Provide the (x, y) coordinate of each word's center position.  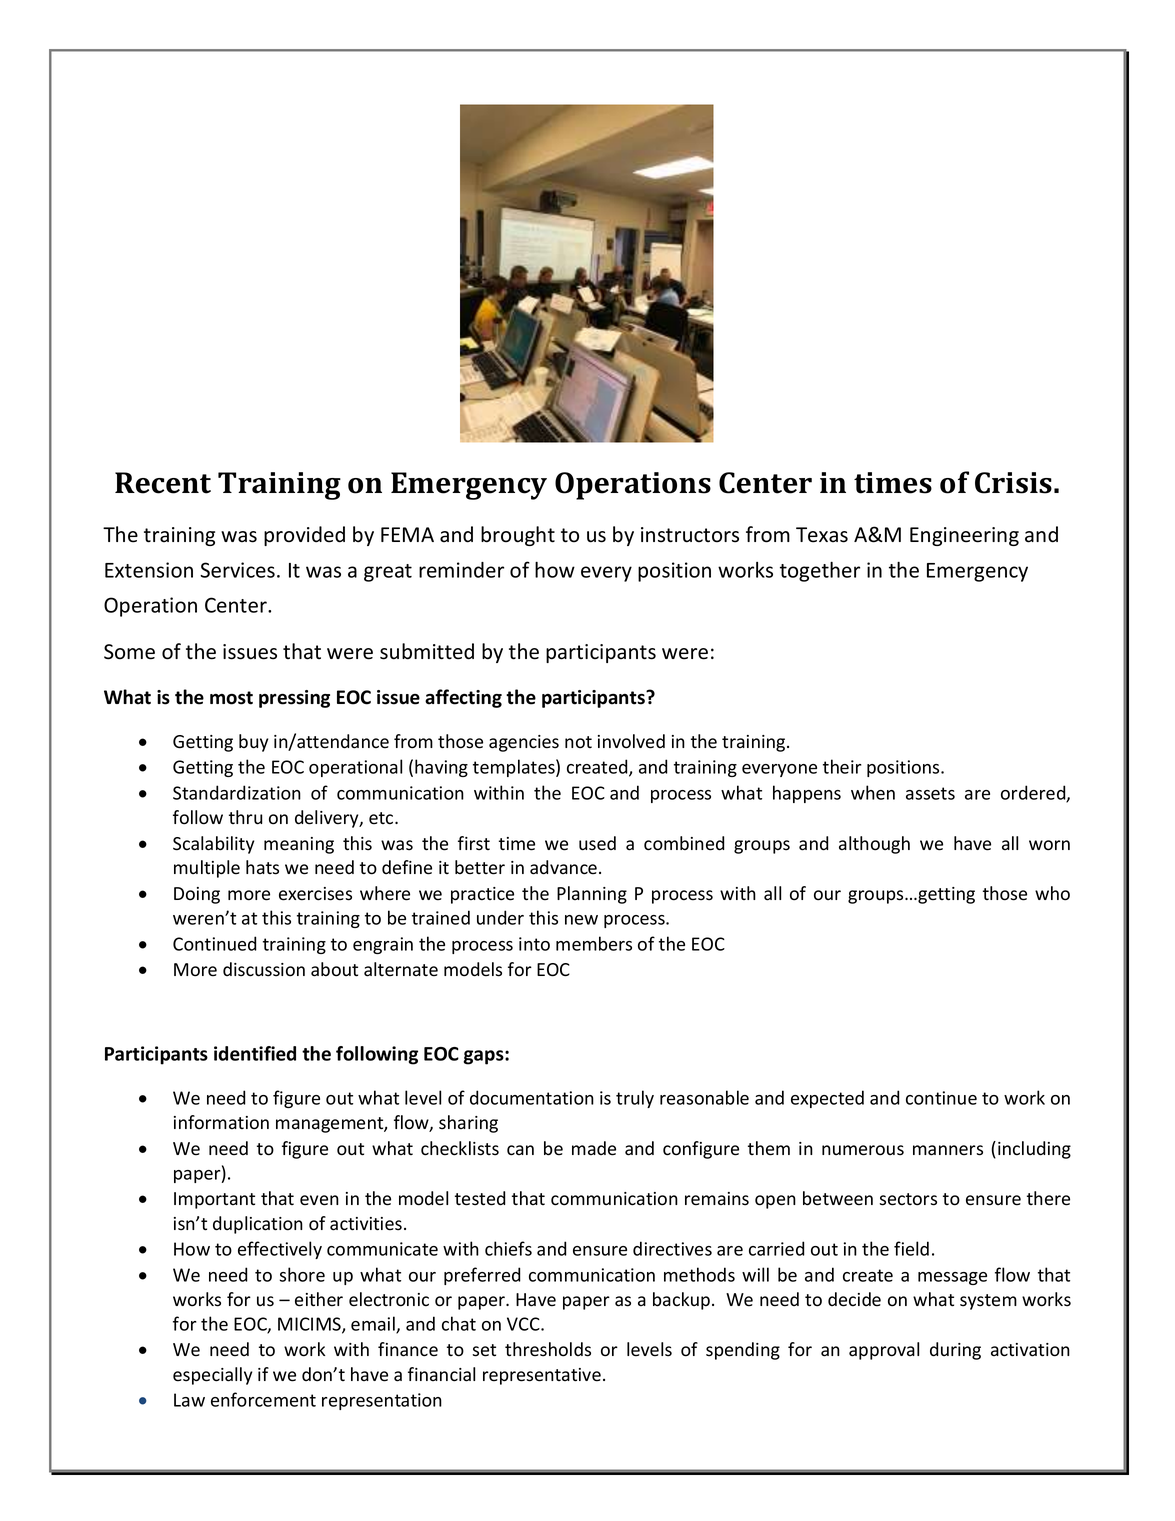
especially (212, 1376)
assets (930, 793)
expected (827, 1099)
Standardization (237, 792)
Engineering (964, 536)
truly (635, 1099)
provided (304, 536)
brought (518, 536)
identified (255, 1053)
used (597, 843)
